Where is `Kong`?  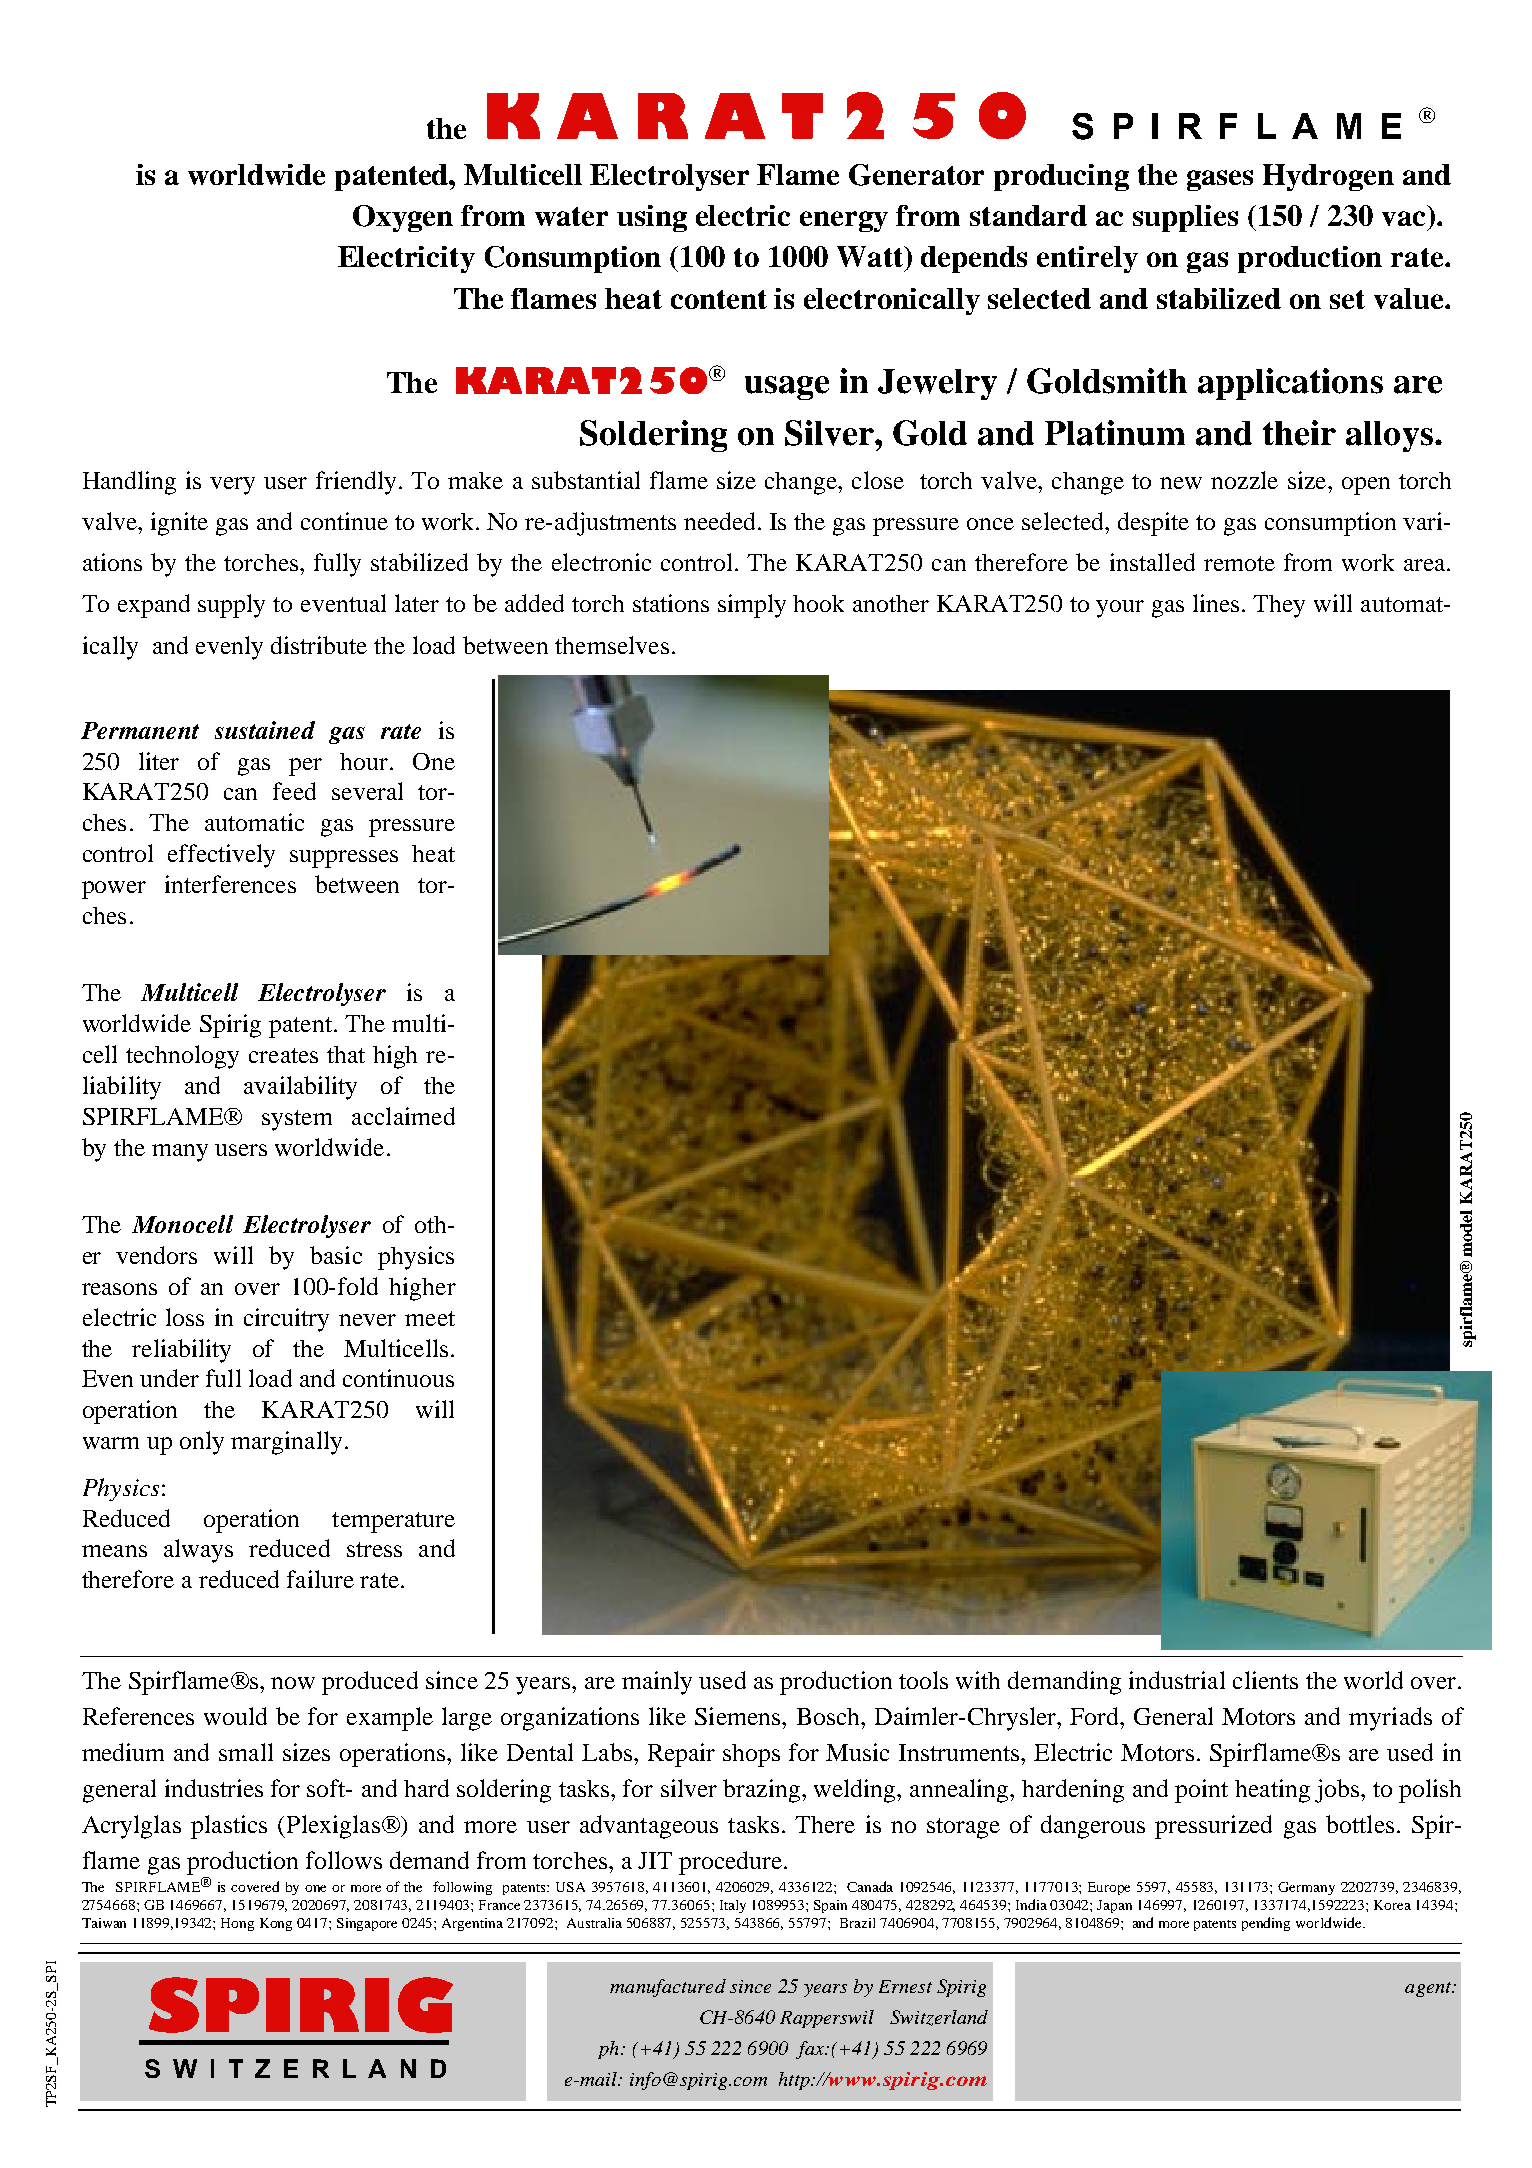
Kong is located at coordinates (276, 1924).
